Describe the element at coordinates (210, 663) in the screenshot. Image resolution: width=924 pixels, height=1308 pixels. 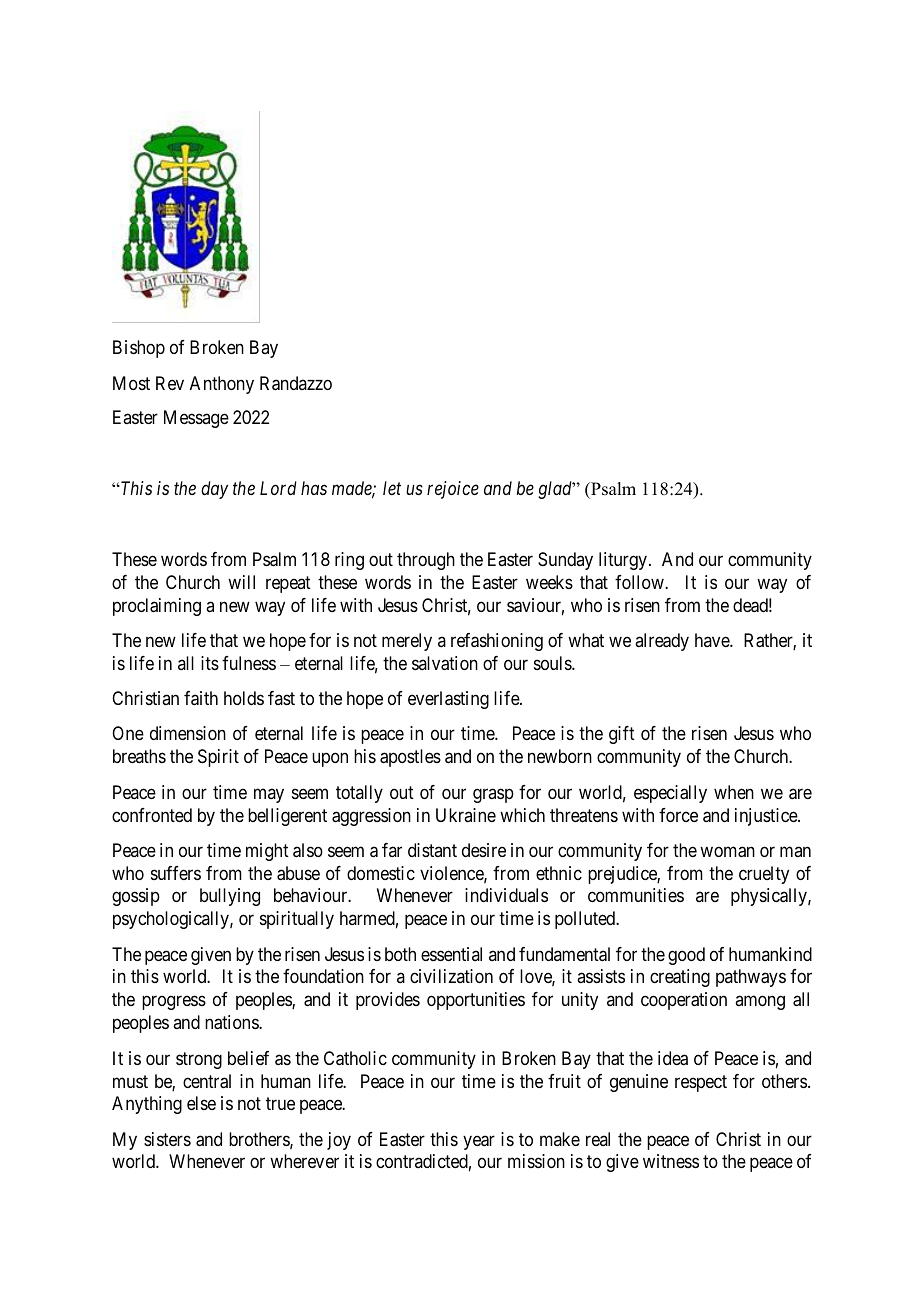
I see `its` at that location.
